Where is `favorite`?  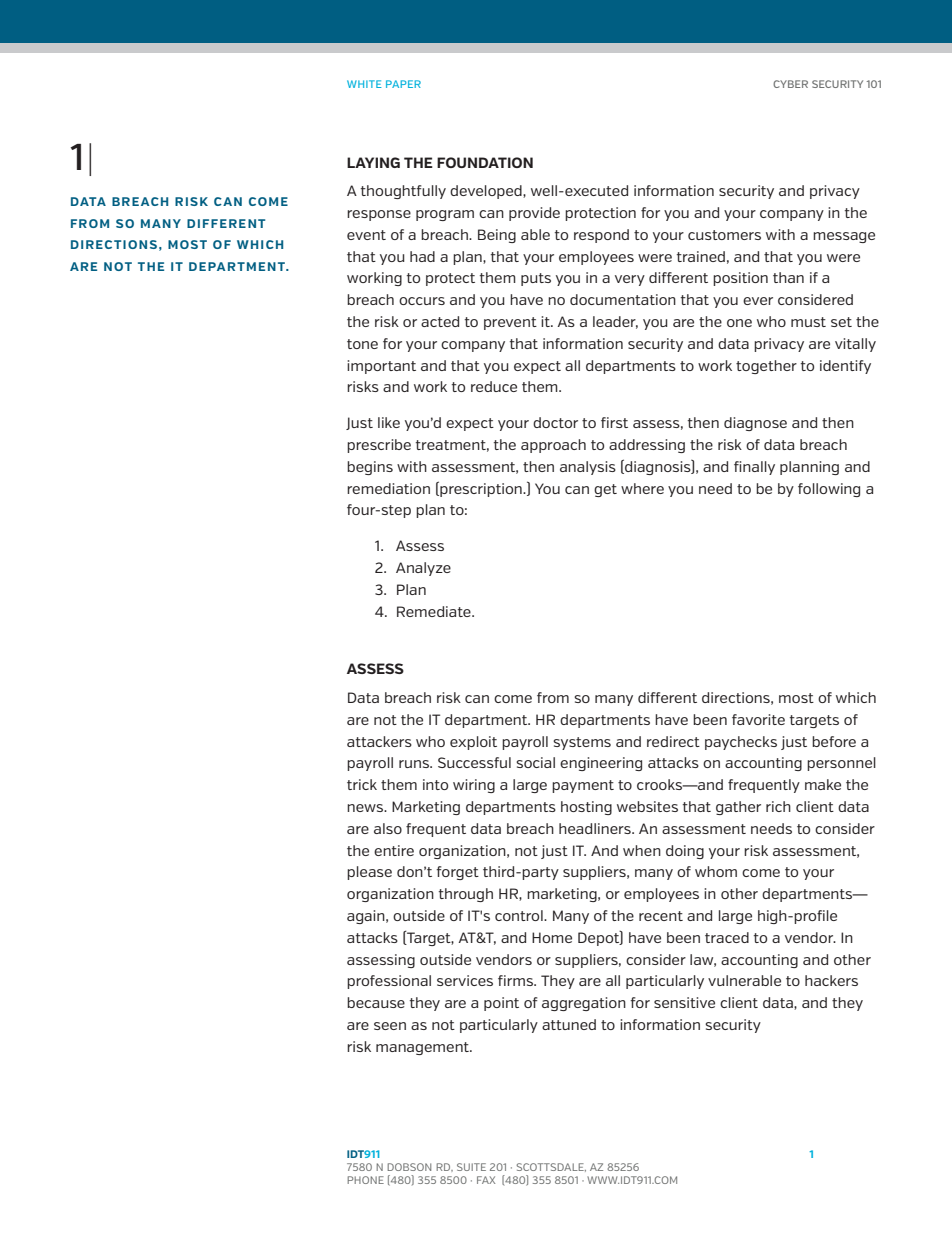 favorite is located at coordinates (758, 719).
